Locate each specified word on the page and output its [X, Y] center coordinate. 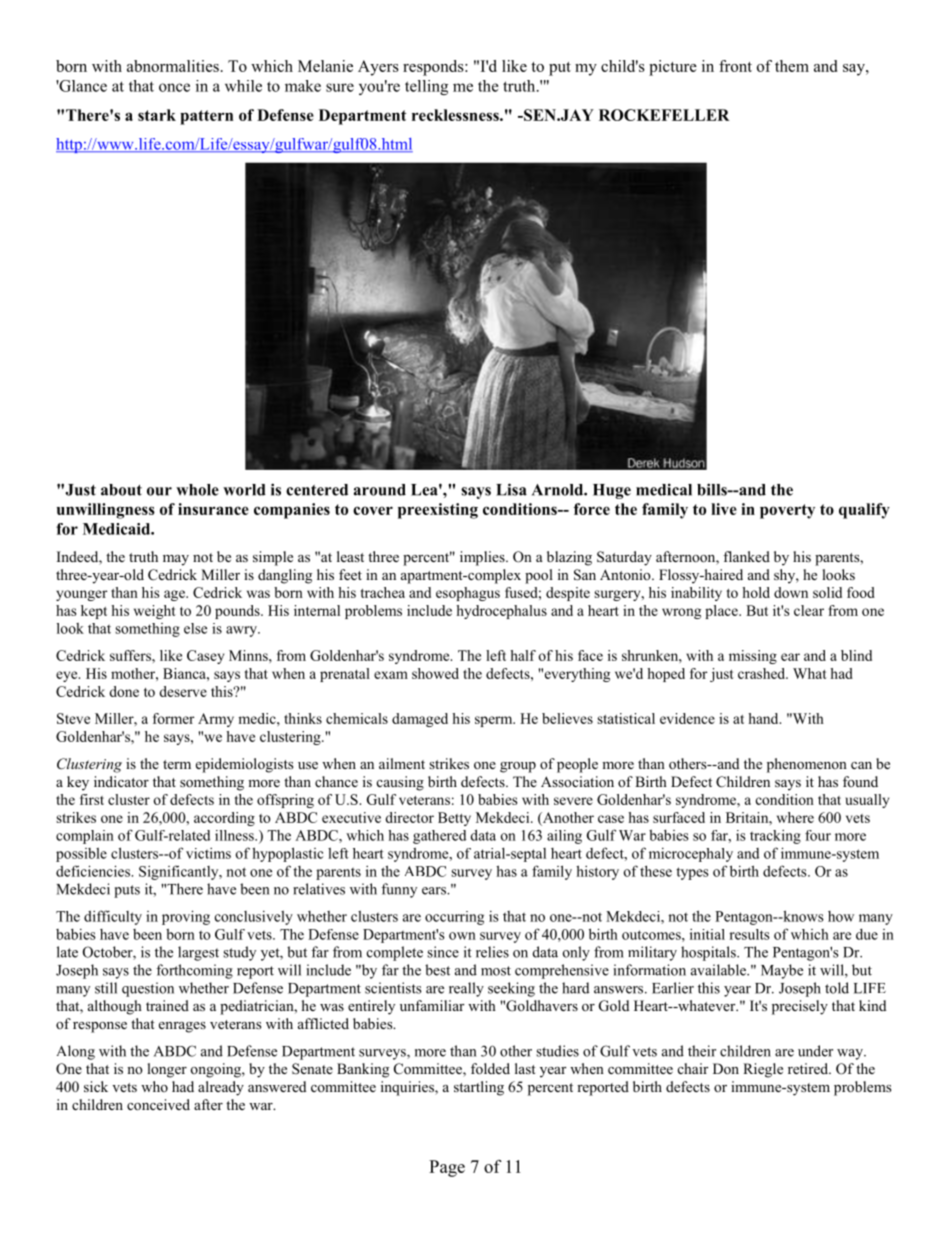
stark [157, 115]
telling [426, 87]
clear [809, 610]
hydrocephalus [501, 612]
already [221, 1088]
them [792, 66]
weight [155, 612]
